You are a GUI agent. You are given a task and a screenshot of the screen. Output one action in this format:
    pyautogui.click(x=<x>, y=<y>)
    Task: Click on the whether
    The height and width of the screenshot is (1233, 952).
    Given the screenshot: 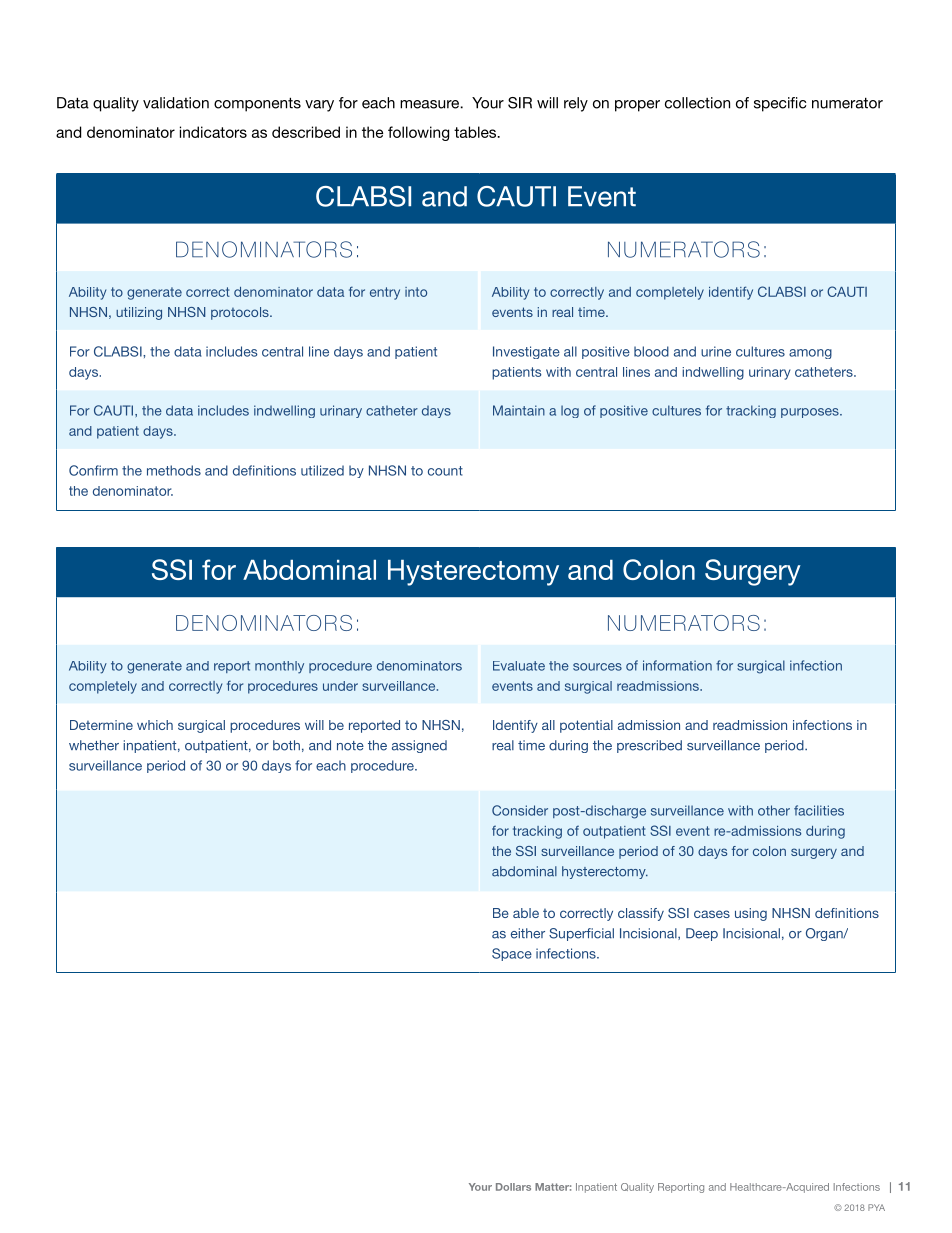 What is the action you would take?
    pyautogui.click(x=94, y=745)
